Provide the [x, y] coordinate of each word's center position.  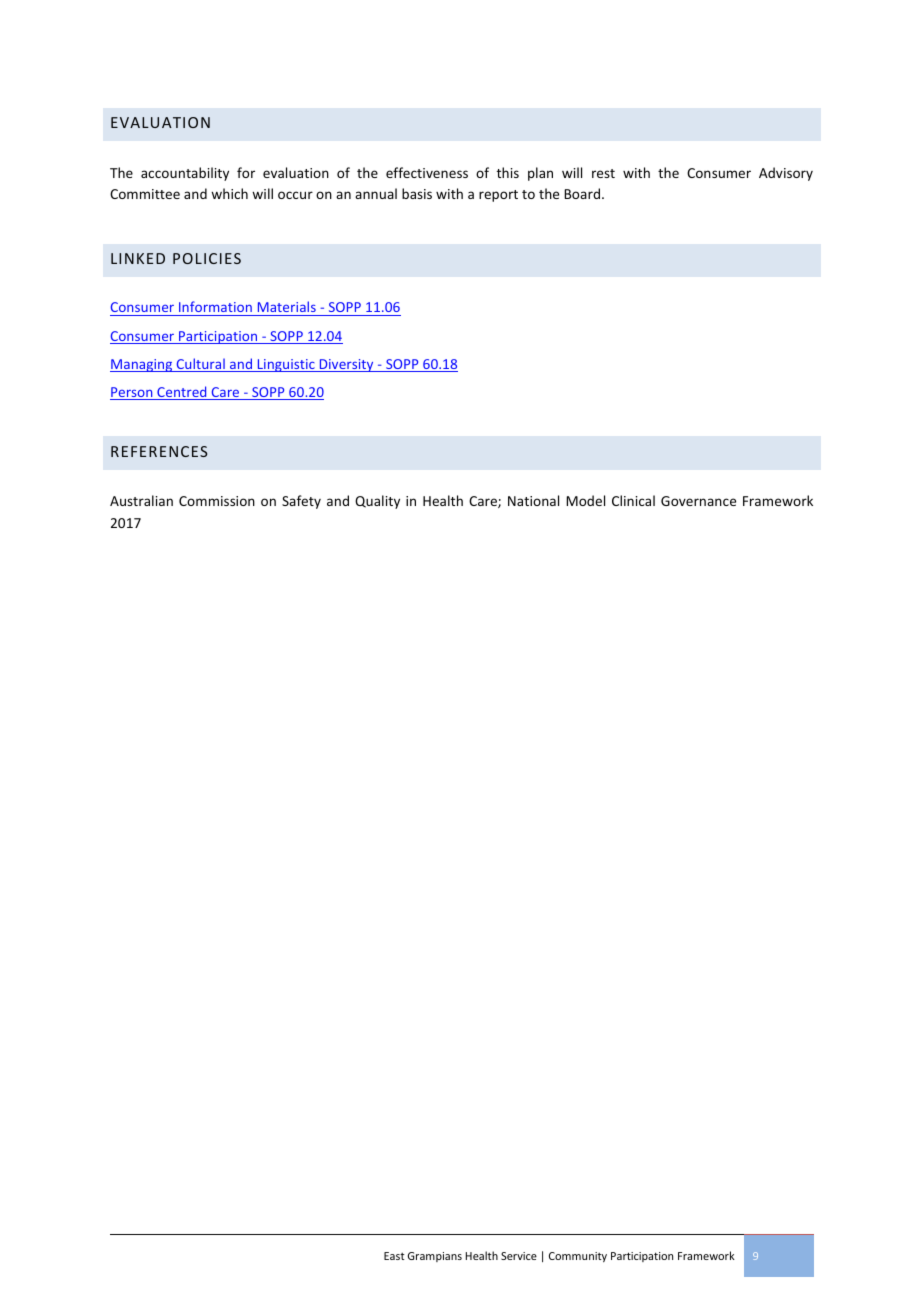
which [229, 193]
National [533, 500]
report [498, 196]
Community [578, 1257]
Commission [217, 501]
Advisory [786, 174]
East [394, 1256]
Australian [141, 500]
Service [519, 1256]
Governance [698, 501]
